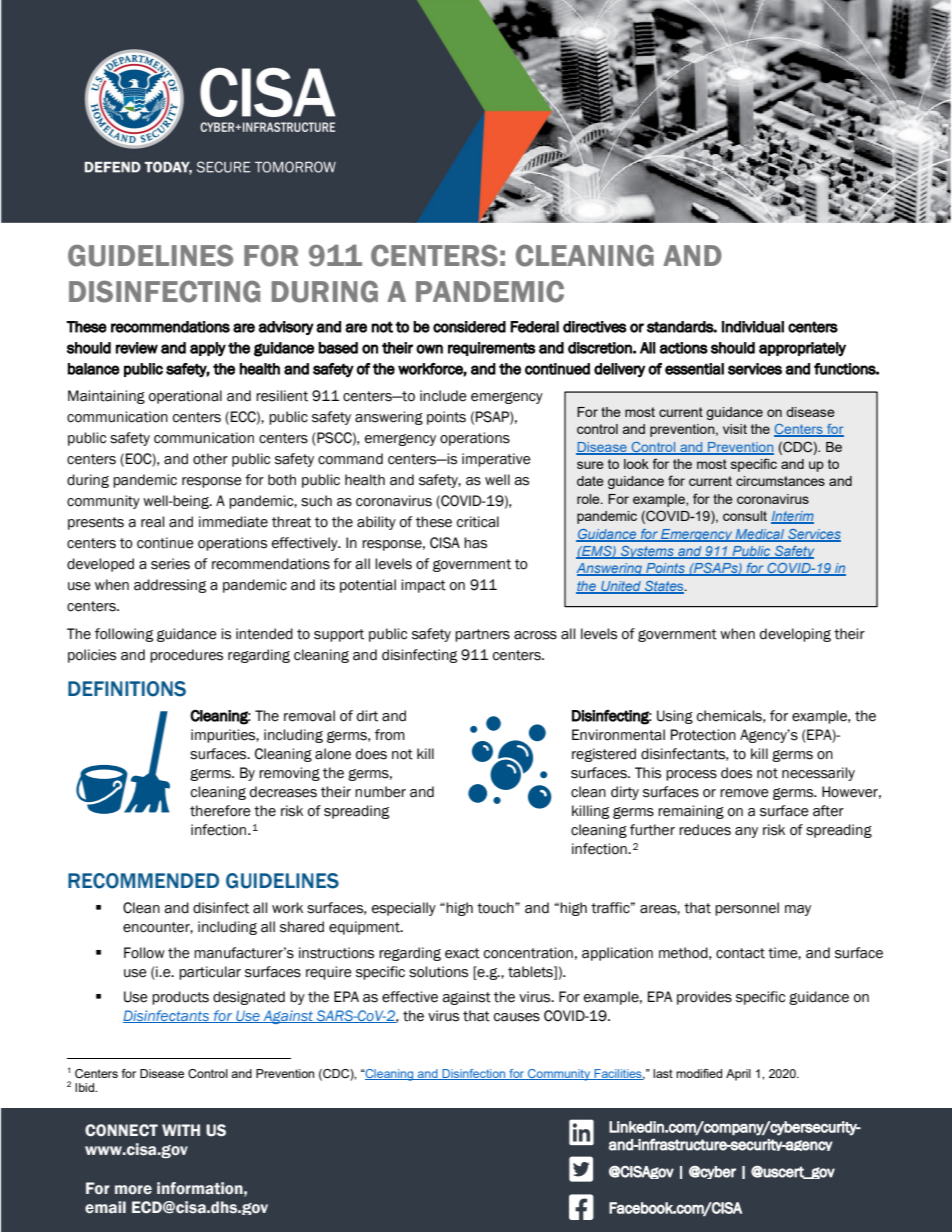  Describe the element at coordinates (663, 1073) in the document. I see `last` at that location.
